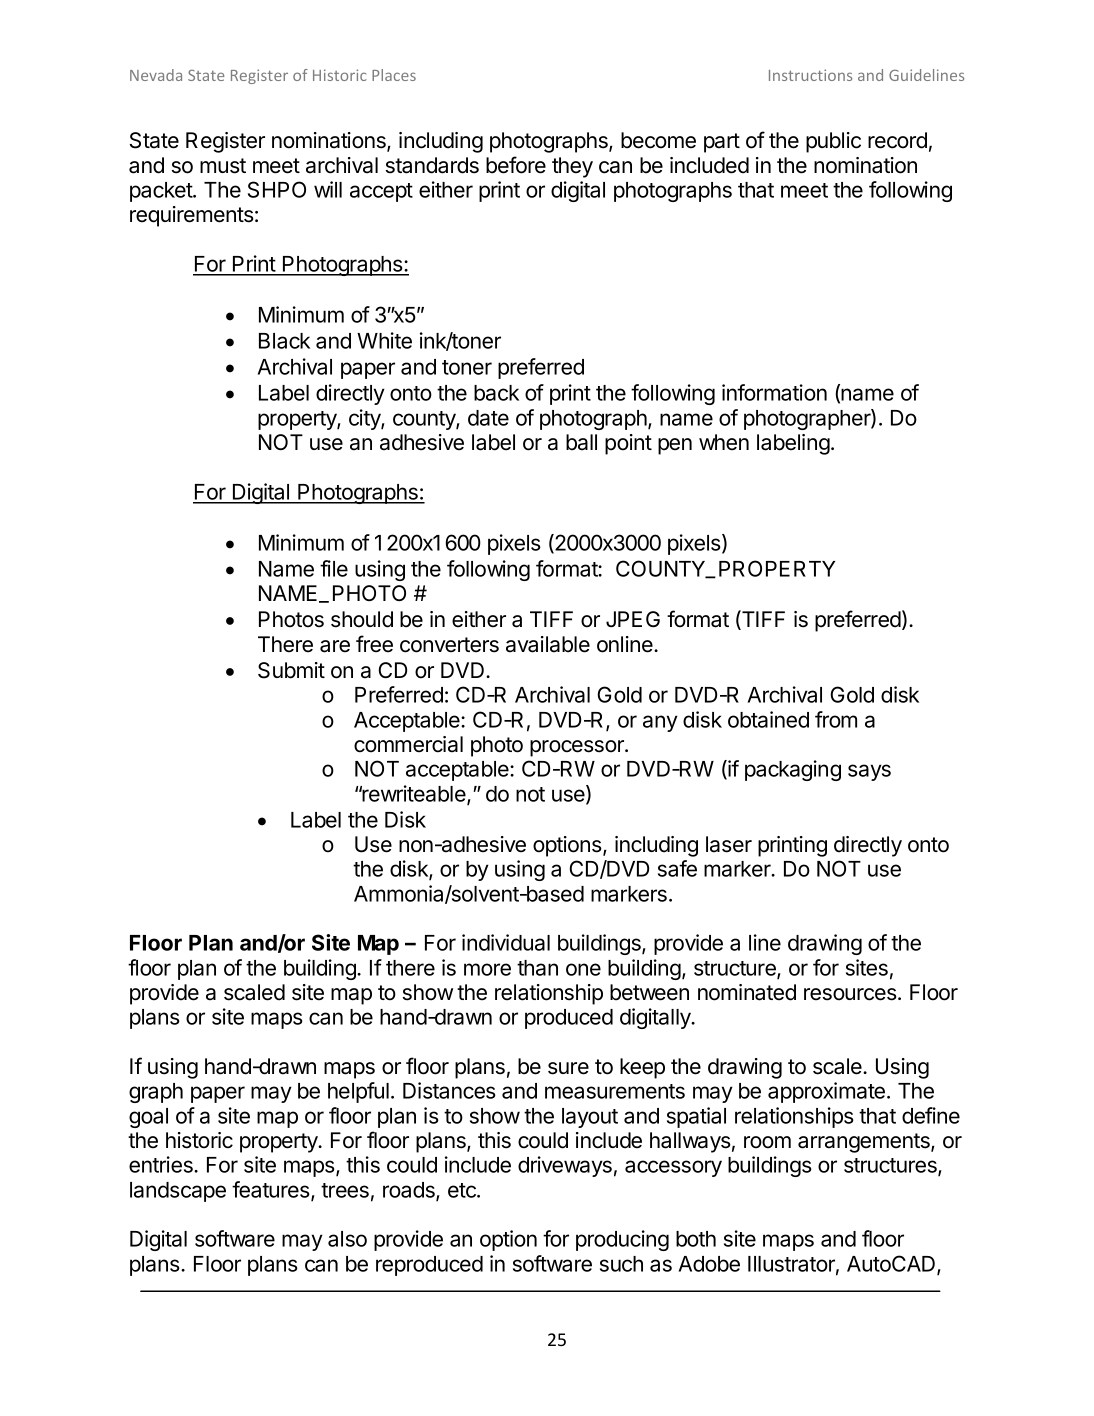  I want to click on public, so click(833, 142).
